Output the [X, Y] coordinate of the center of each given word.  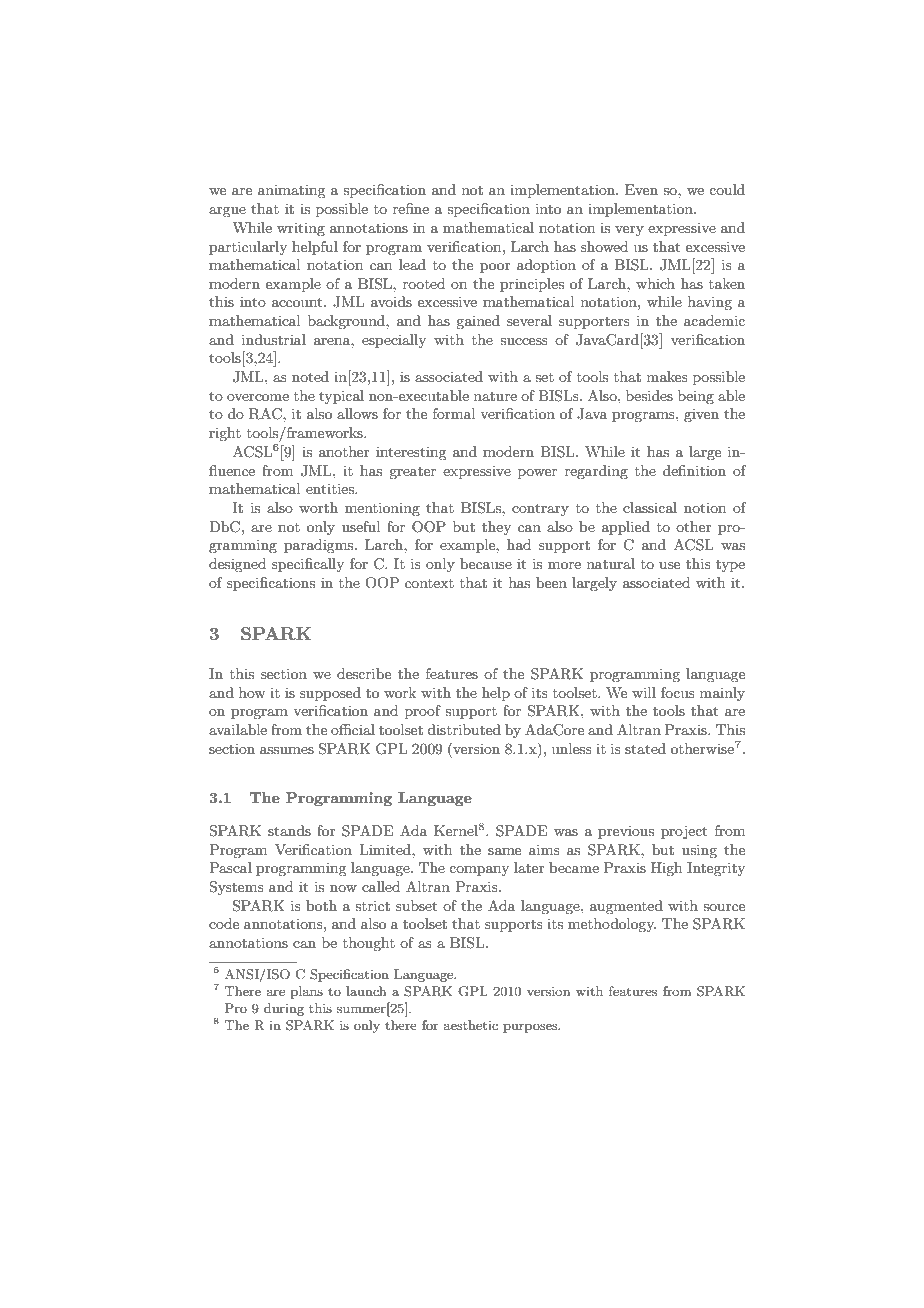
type [730, 566]
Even [641, 189]
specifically [308, 565]
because [486, 563]
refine [411, 208]
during [284, 1009]
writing [301, 229]
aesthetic [471, 1025]
